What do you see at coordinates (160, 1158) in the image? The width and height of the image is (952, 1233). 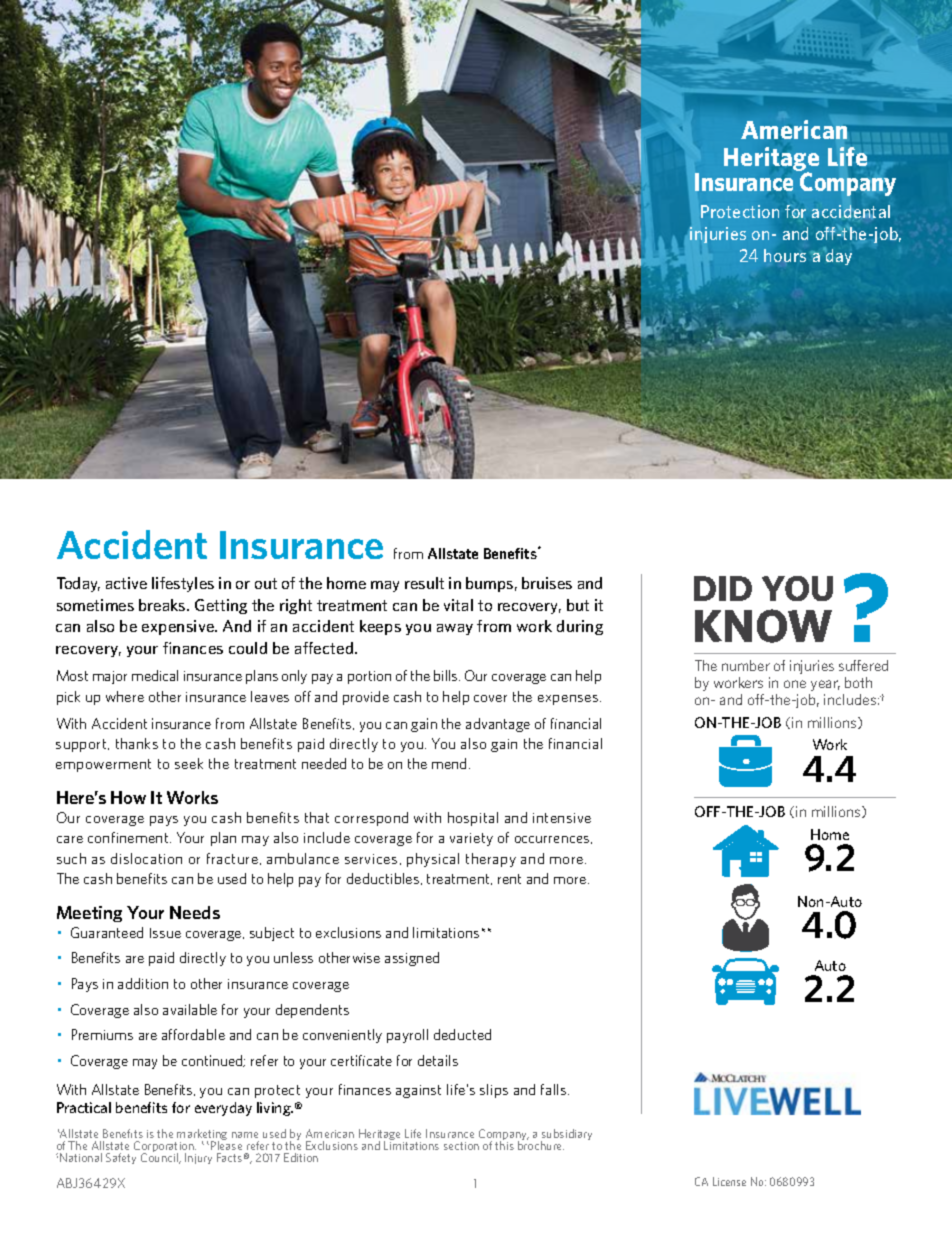 I see `Council` at bounding box center [160, 1158].
